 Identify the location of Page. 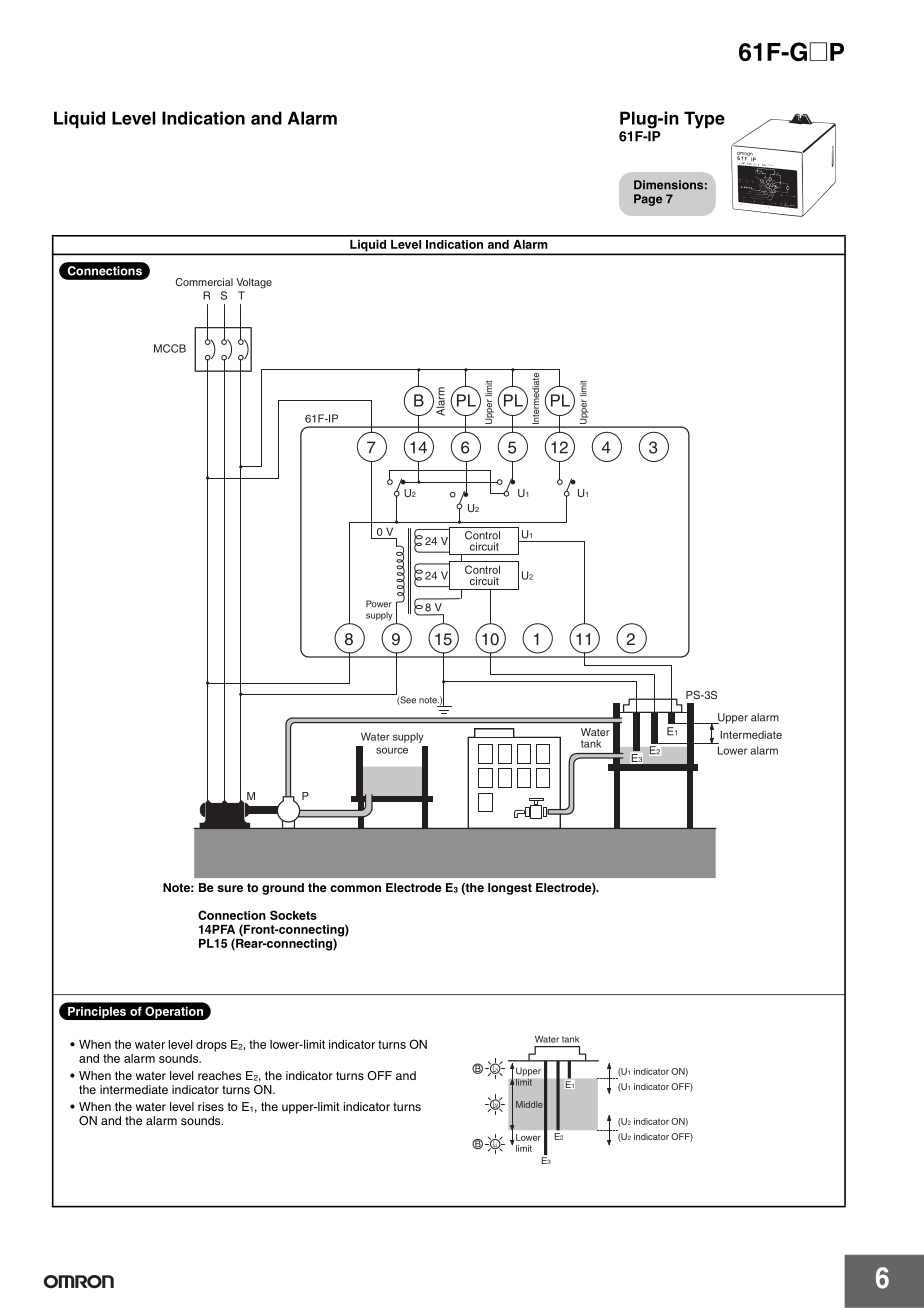
(648, 200).
